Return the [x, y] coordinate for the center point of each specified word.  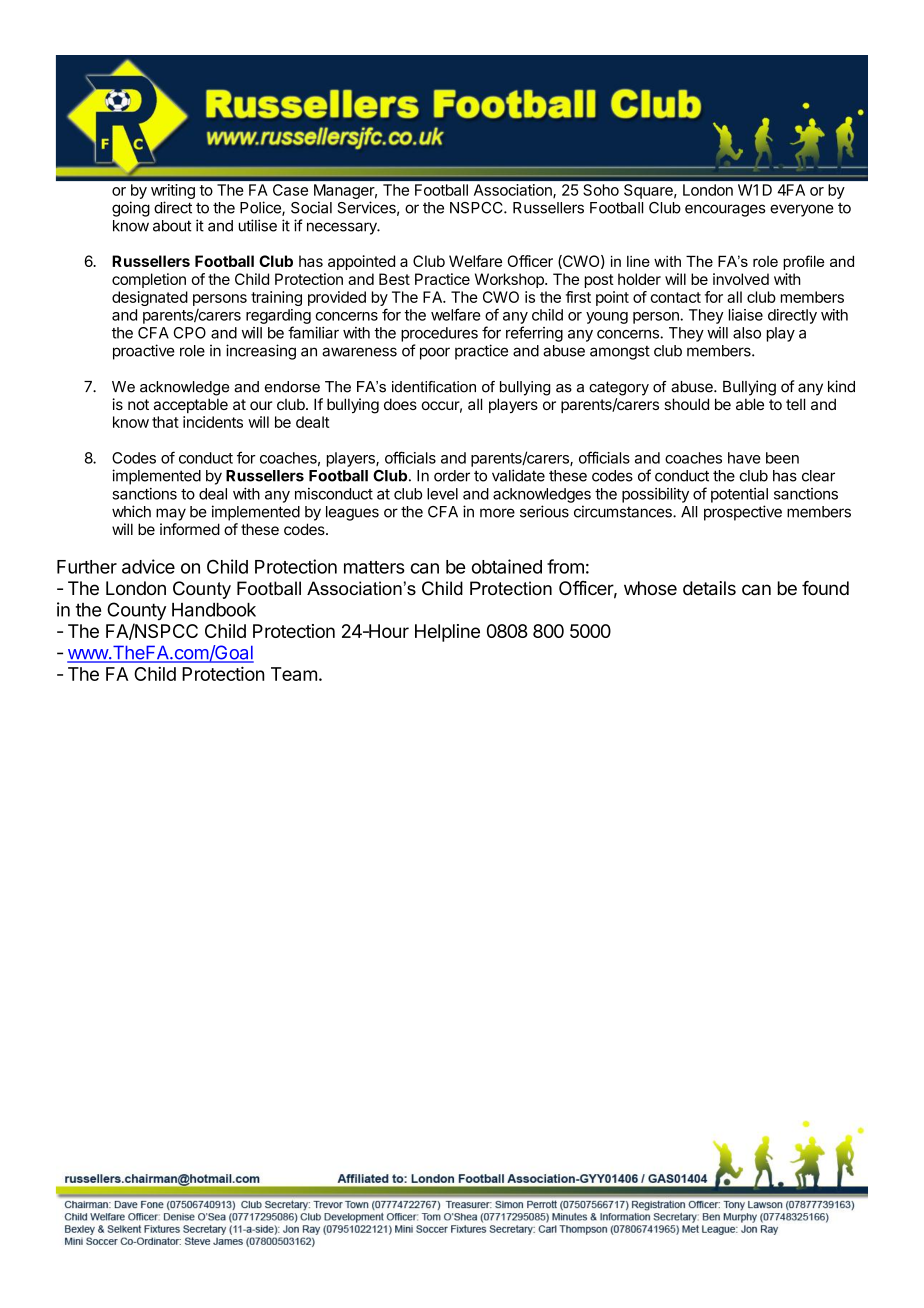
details [709, 588]
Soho [601, 190]
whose [650, 588]
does [400, 404]
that [165, 422]
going [131, 209]
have [744, 458]
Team [294, 674]
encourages [725, 210]
